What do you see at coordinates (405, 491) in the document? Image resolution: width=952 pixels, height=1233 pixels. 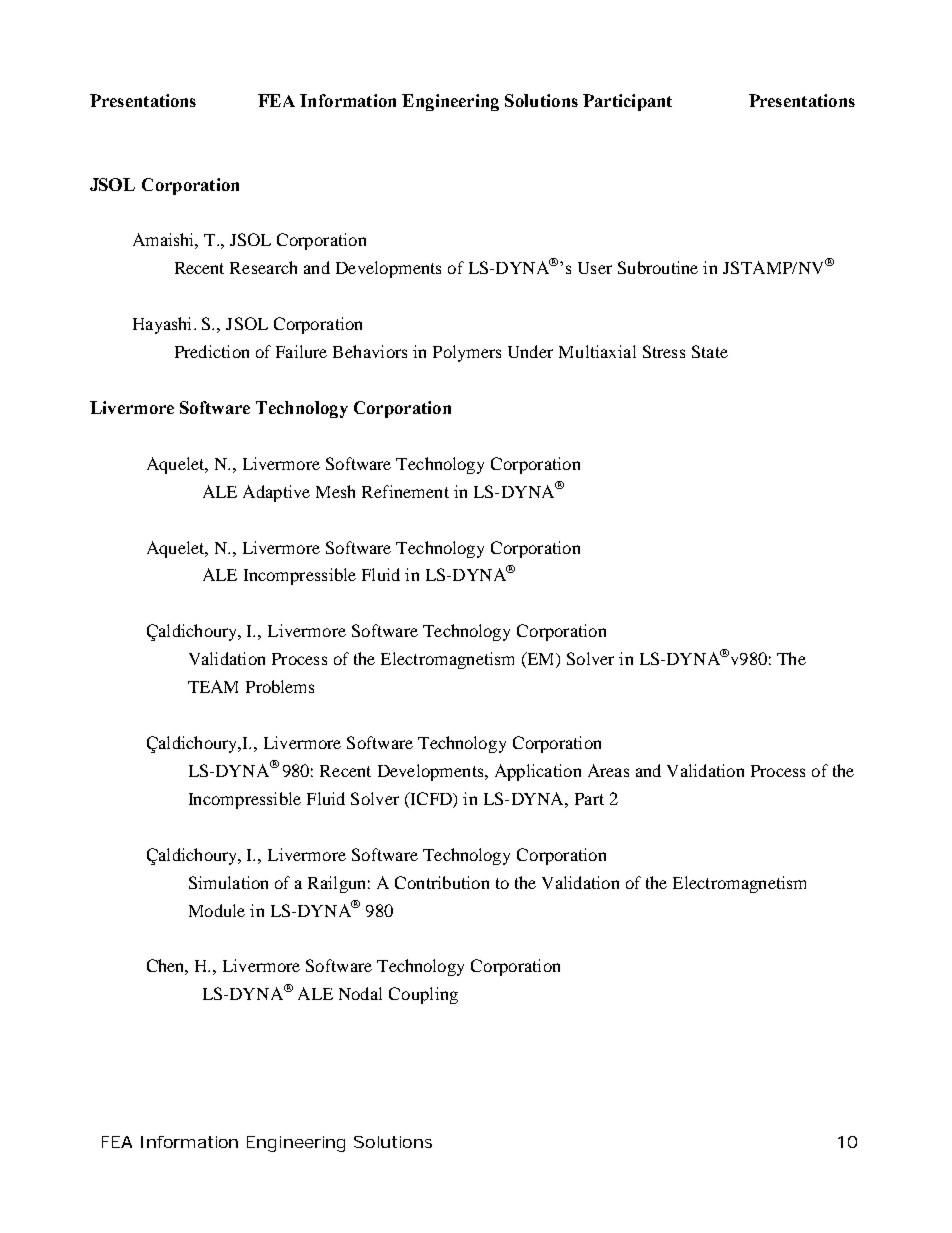 I see `Refinement` at bounding box center [405, 491].
